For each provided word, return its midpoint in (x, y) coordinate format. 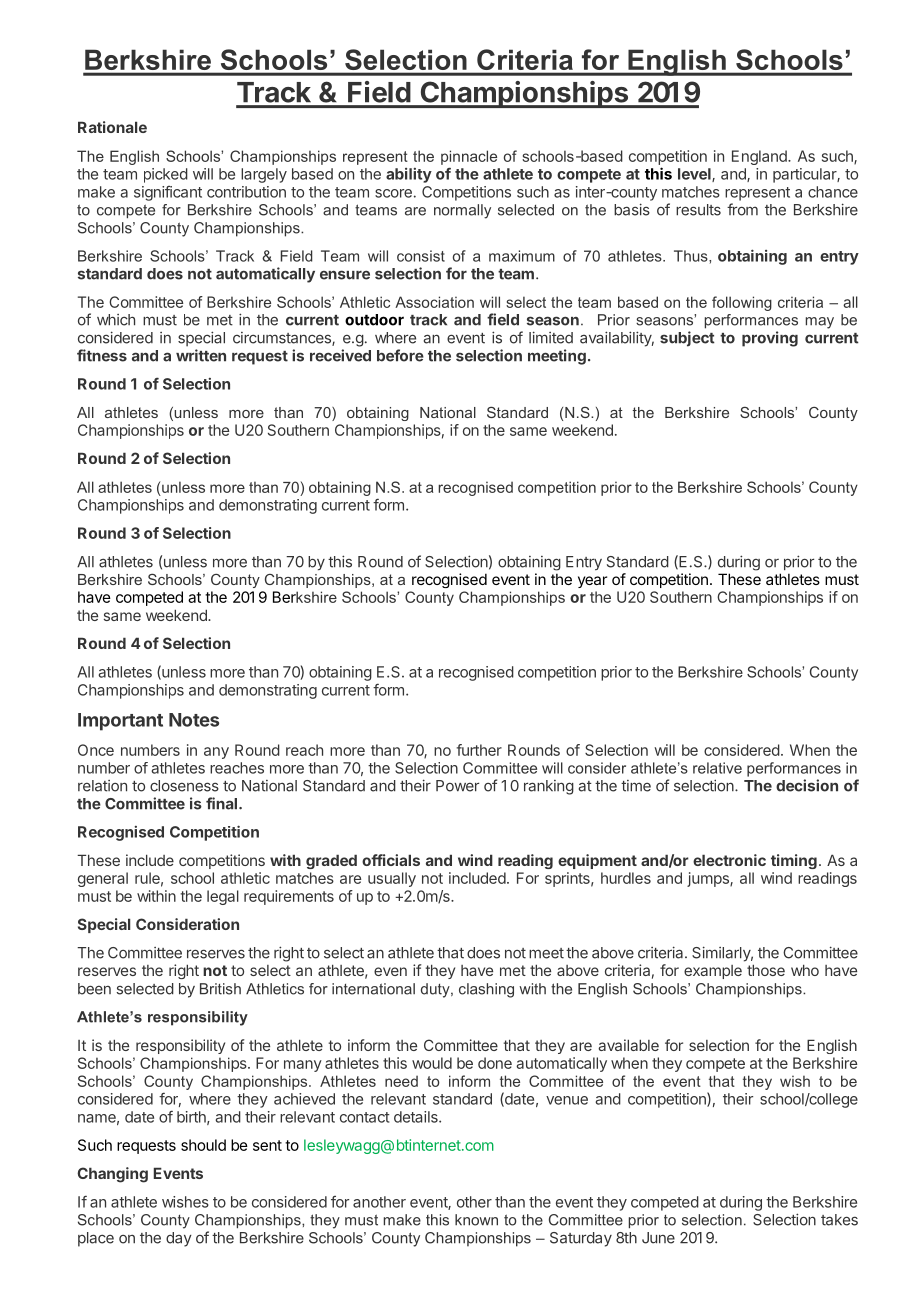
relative (717, 768)
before (400, 355)
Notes (194, 720)
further (479, 750)
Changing (112, 1175)
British (220, 989)
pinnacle (469, 157)
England (760, 157)
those (766, 970)
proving (770, 339)
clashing (486, 990)
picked (166, 175)
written (201, 355)
